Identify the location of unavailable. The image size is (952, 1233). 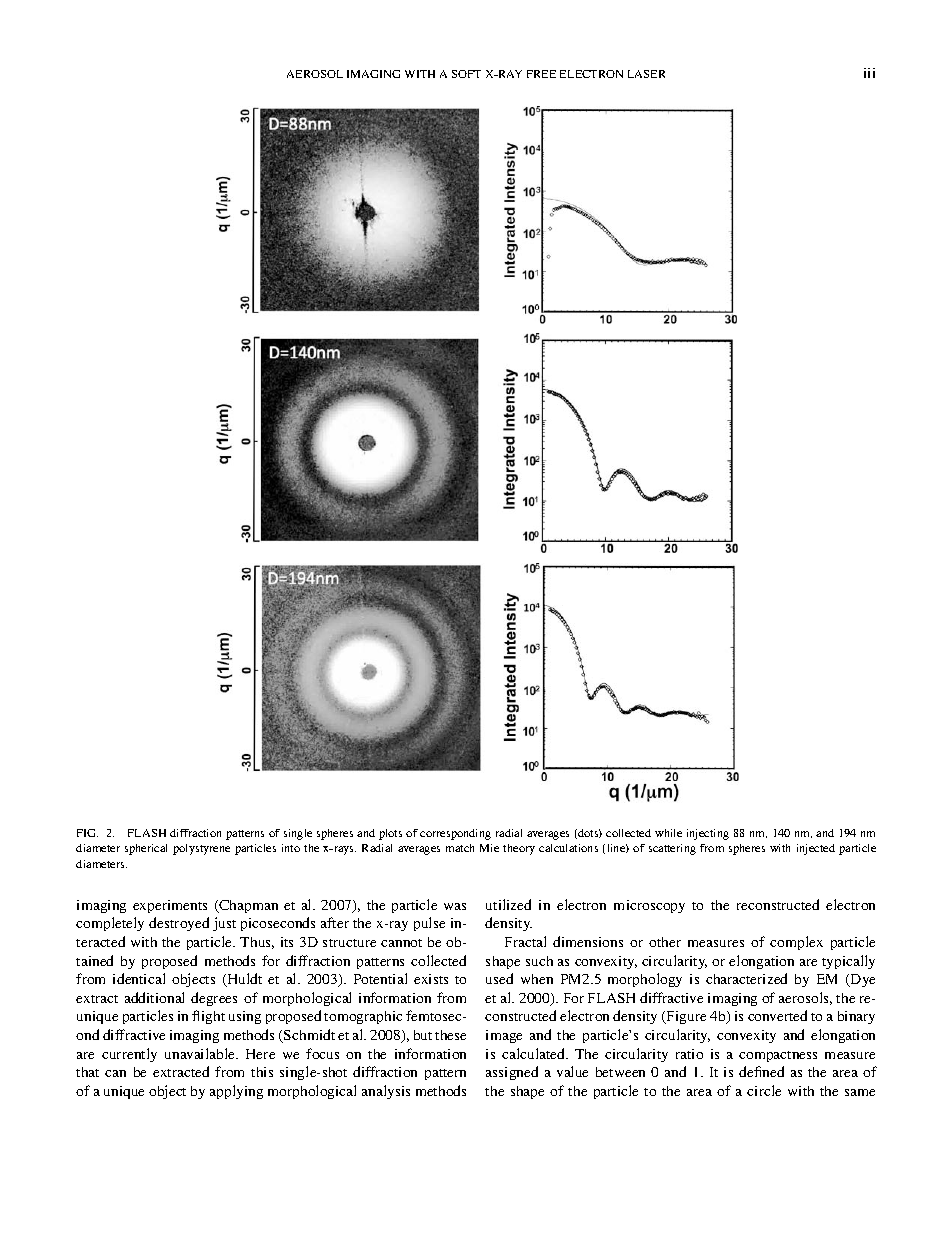
(201, 1053).
